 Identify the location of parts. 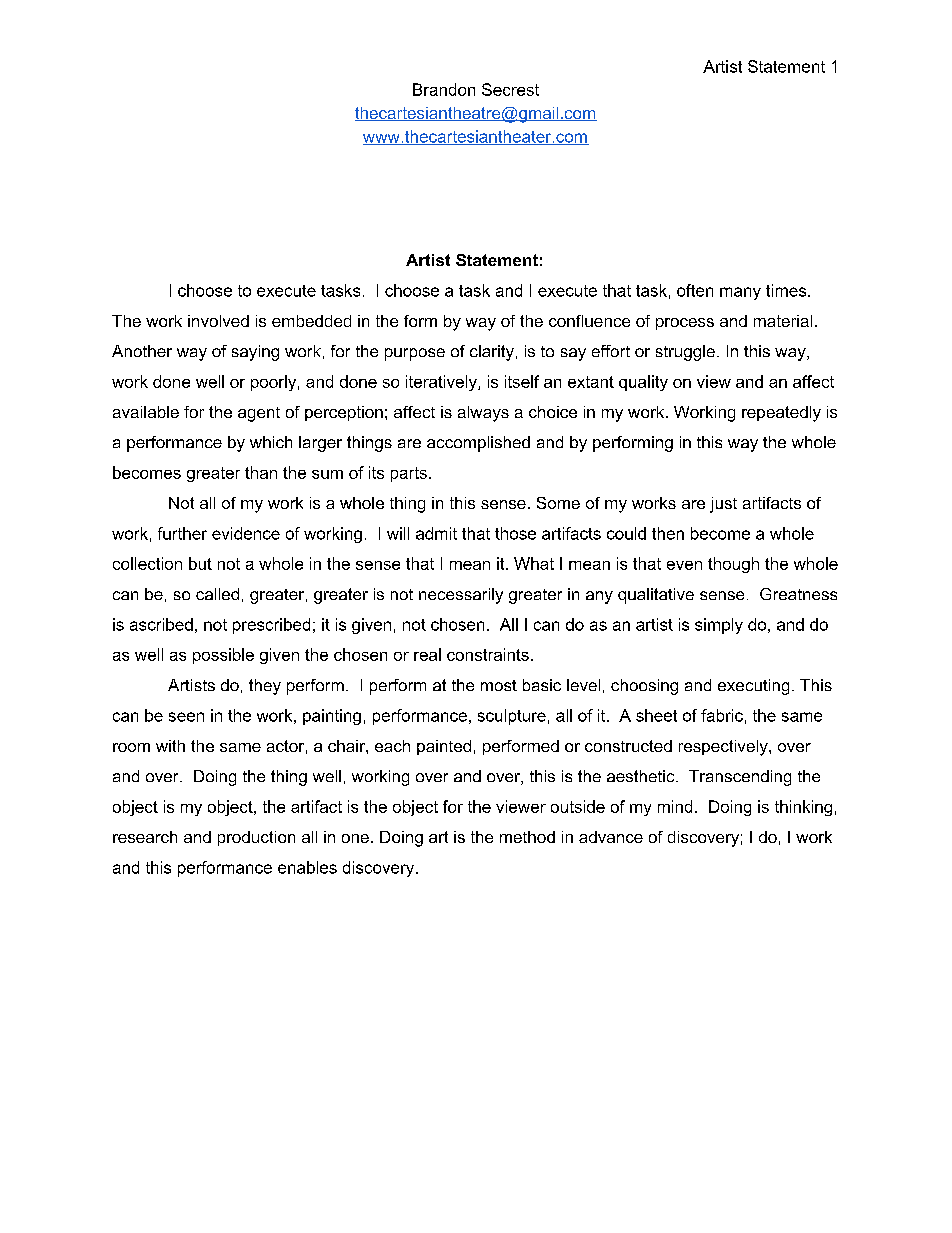
(409, 474).
